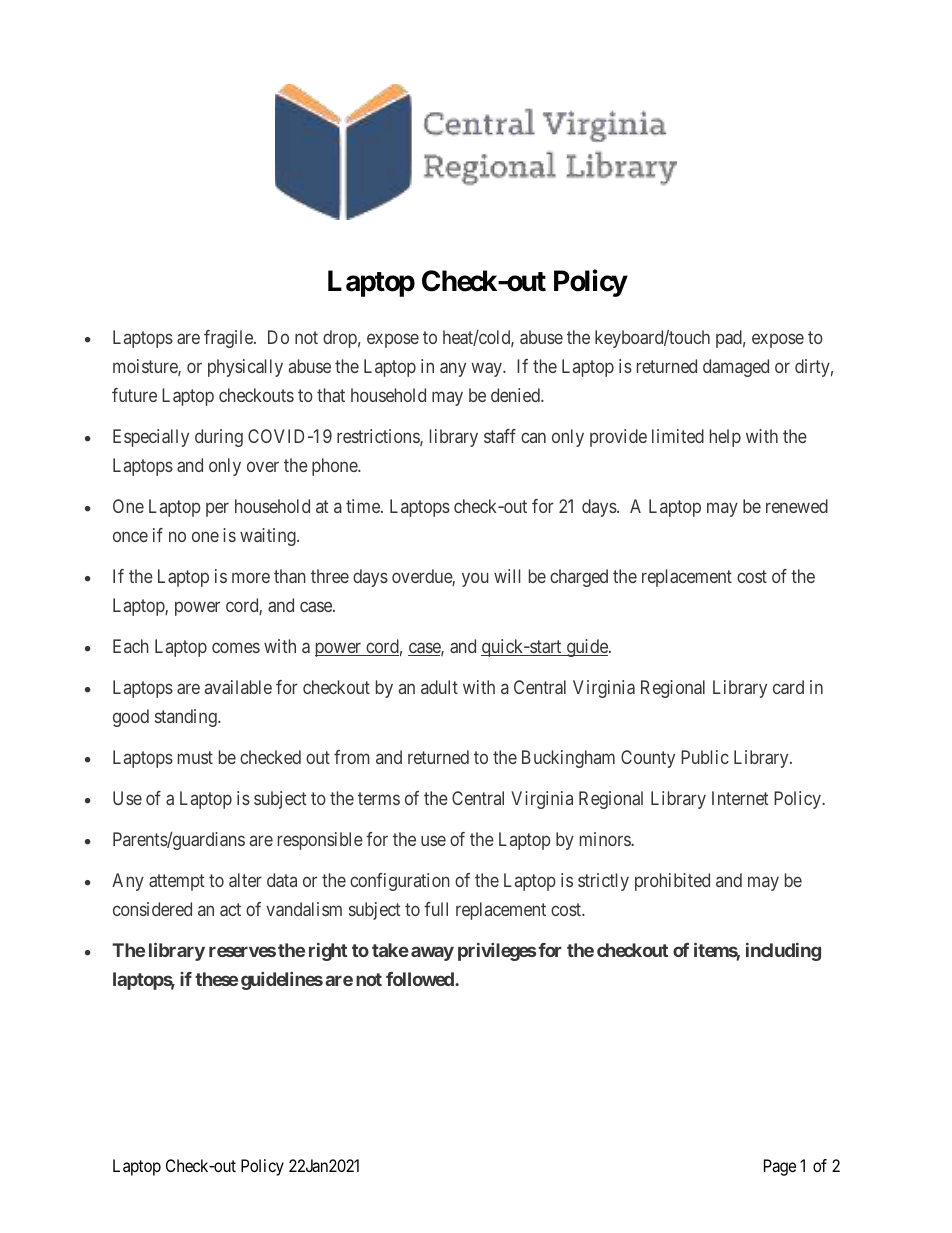 This screenshot has width=952, height=1233. Describe the element at coordinates (432, 953) in the screenshot. I see `away` at that location.
